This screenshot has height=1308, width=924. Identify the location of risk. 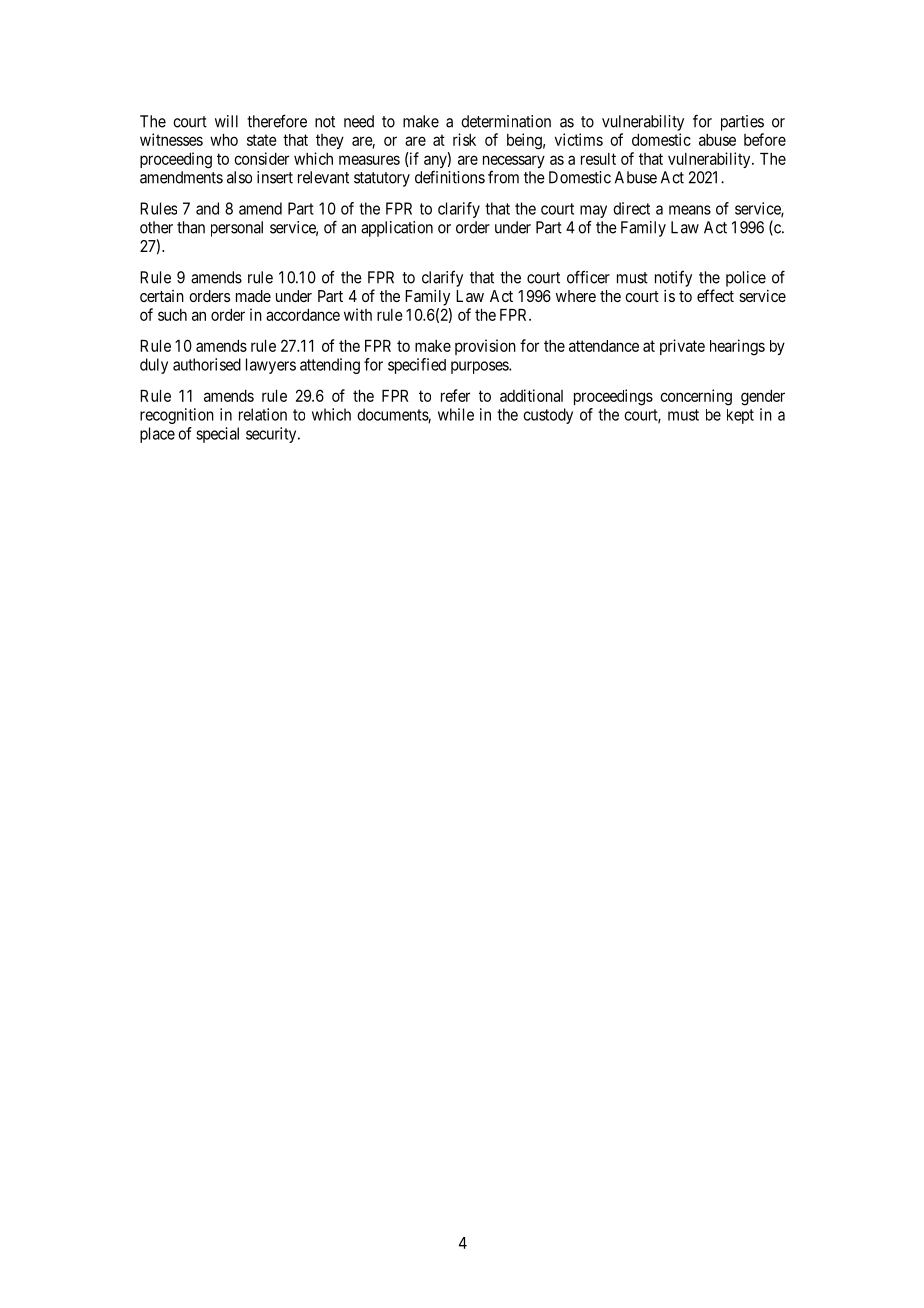
(464, 139).
